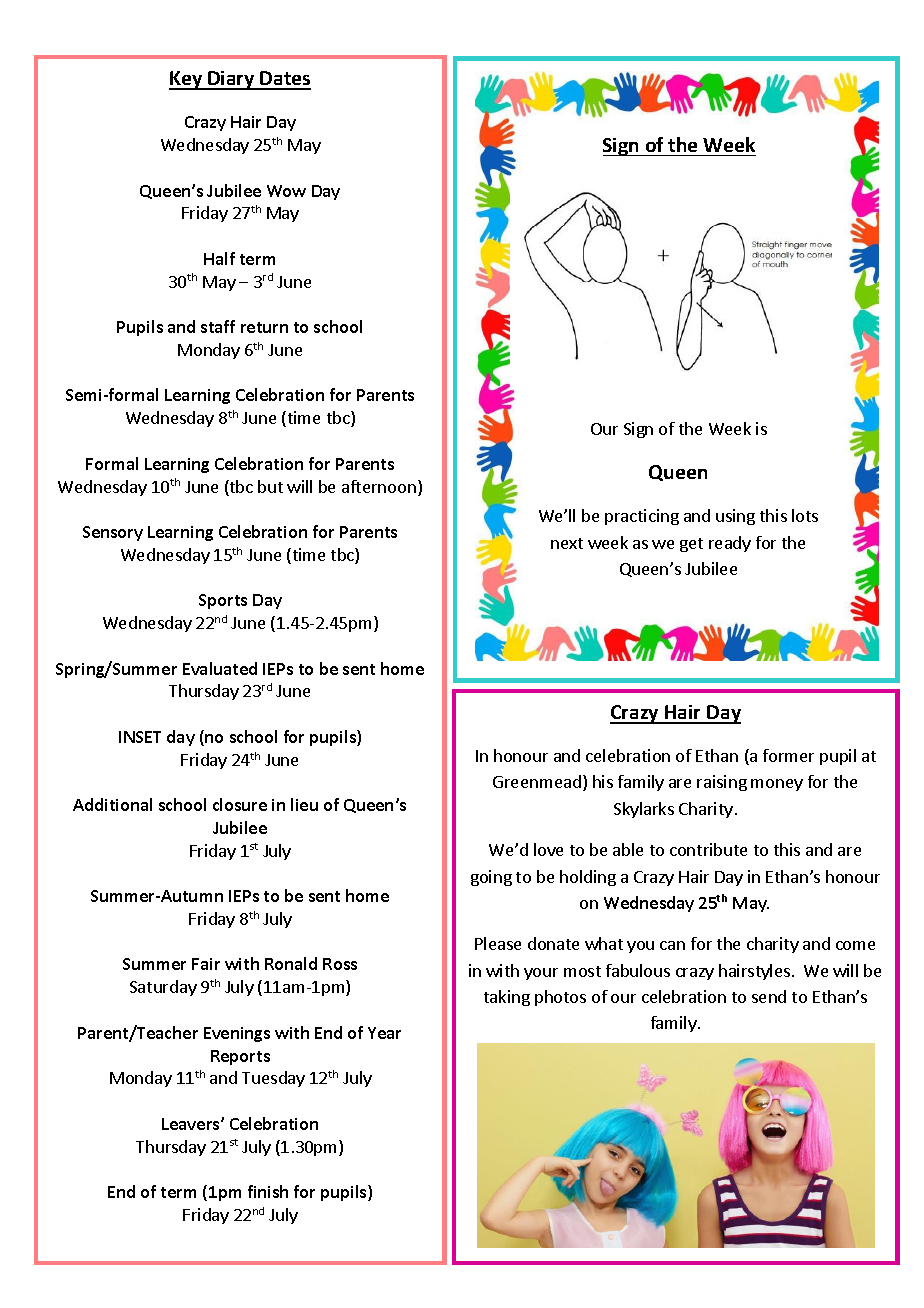 This screenshot has height=1308, width=924. I want to click on Key, so click(187, 80).
